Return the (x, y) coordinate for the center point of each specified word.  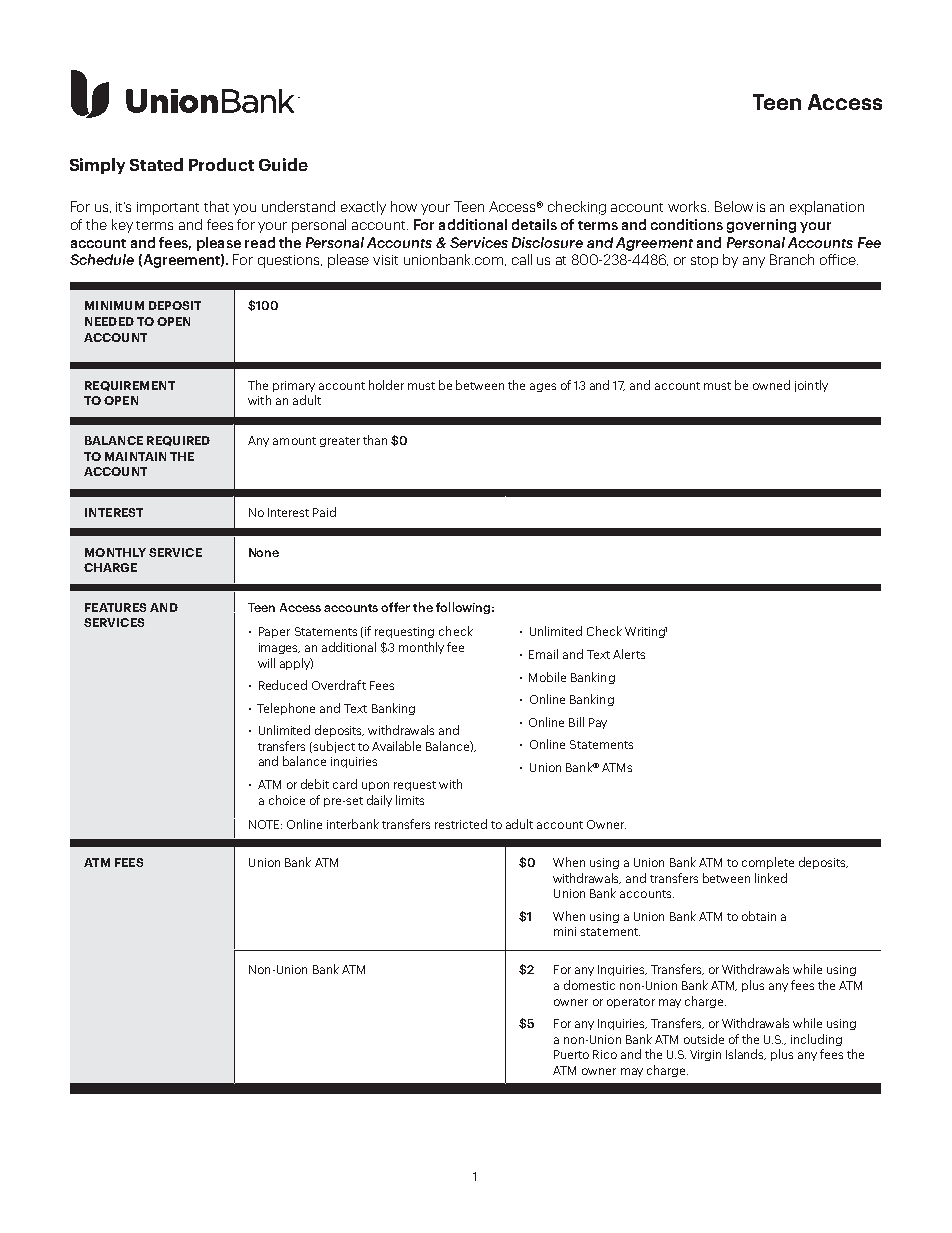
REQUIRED (178, 441)
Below (734, 206)
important (168, 208)
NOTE (265, 824)
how (404, 206)
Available (396, 746)
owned (771, 385)
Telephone (286, 709)
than (375, 440)
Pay (598, 723)
